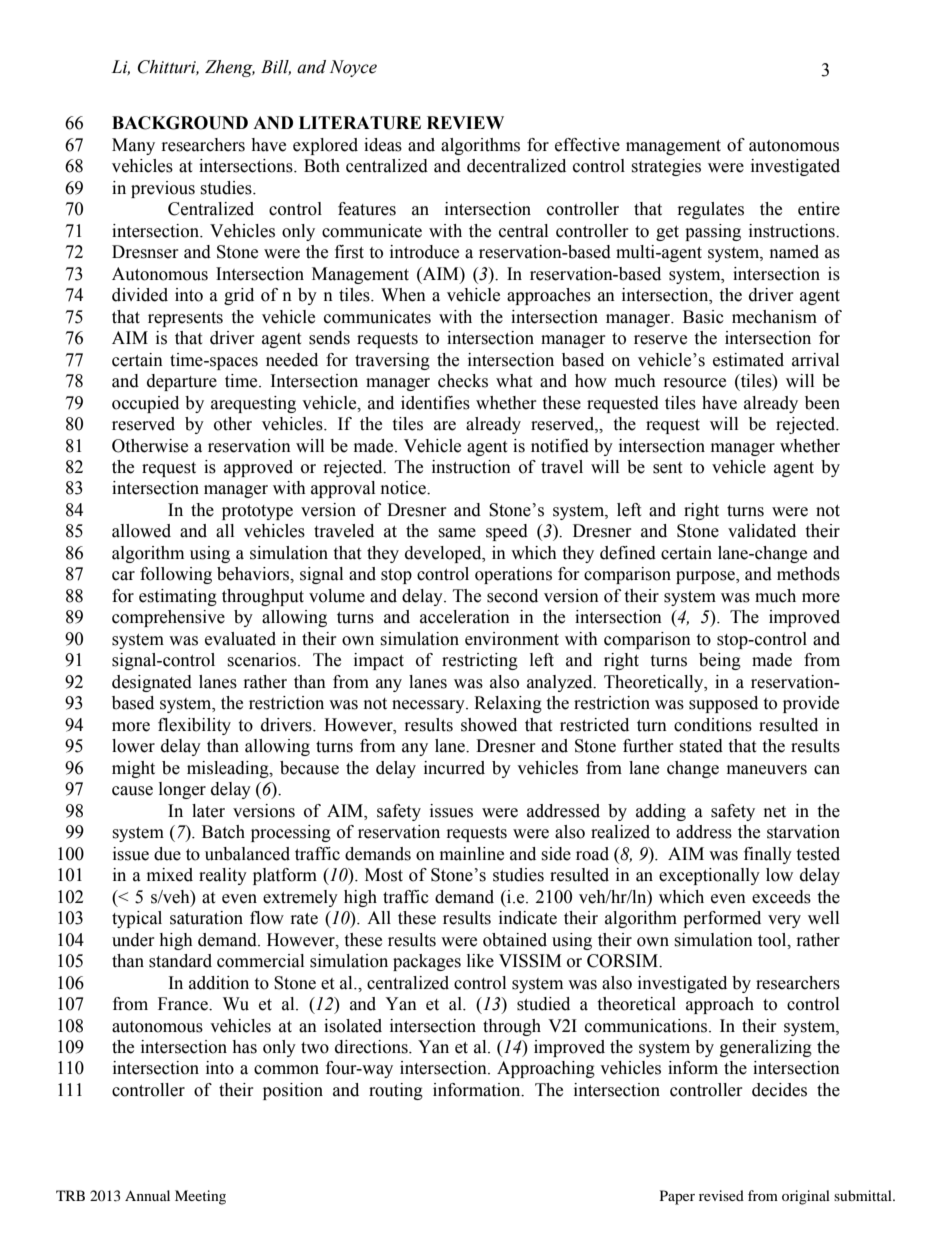 The width and height of the screenshot is (952, 1233). Describe the element at coordinates (465, 122) in the screenshot. I see `REVIEW` at that location.
